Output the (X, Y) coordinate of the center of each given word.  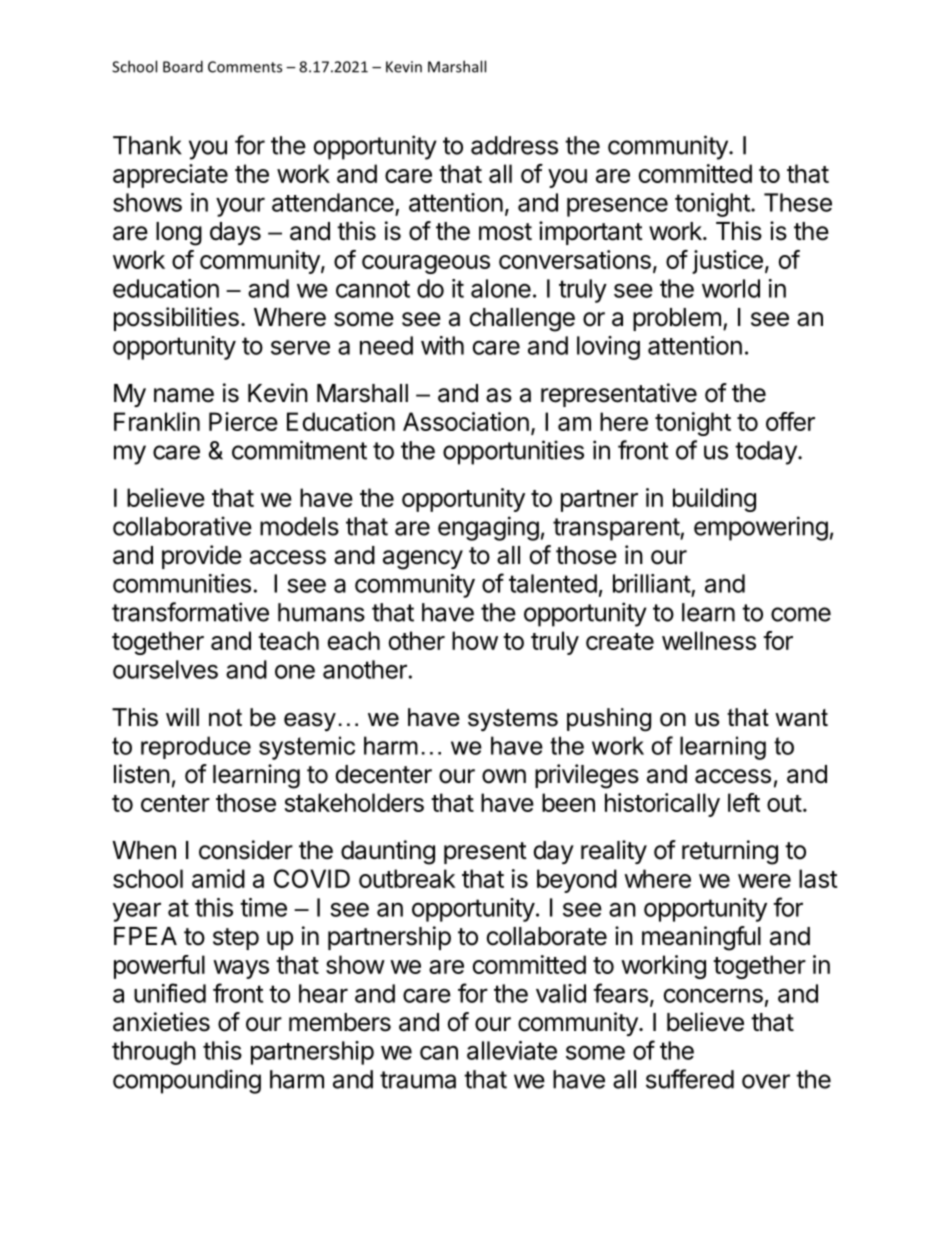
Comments (245, 67)
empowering (761, 528)
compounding (187, 1081)
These (798, 202)
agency (423, 560)
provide (202, 557)
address (514, 145)
